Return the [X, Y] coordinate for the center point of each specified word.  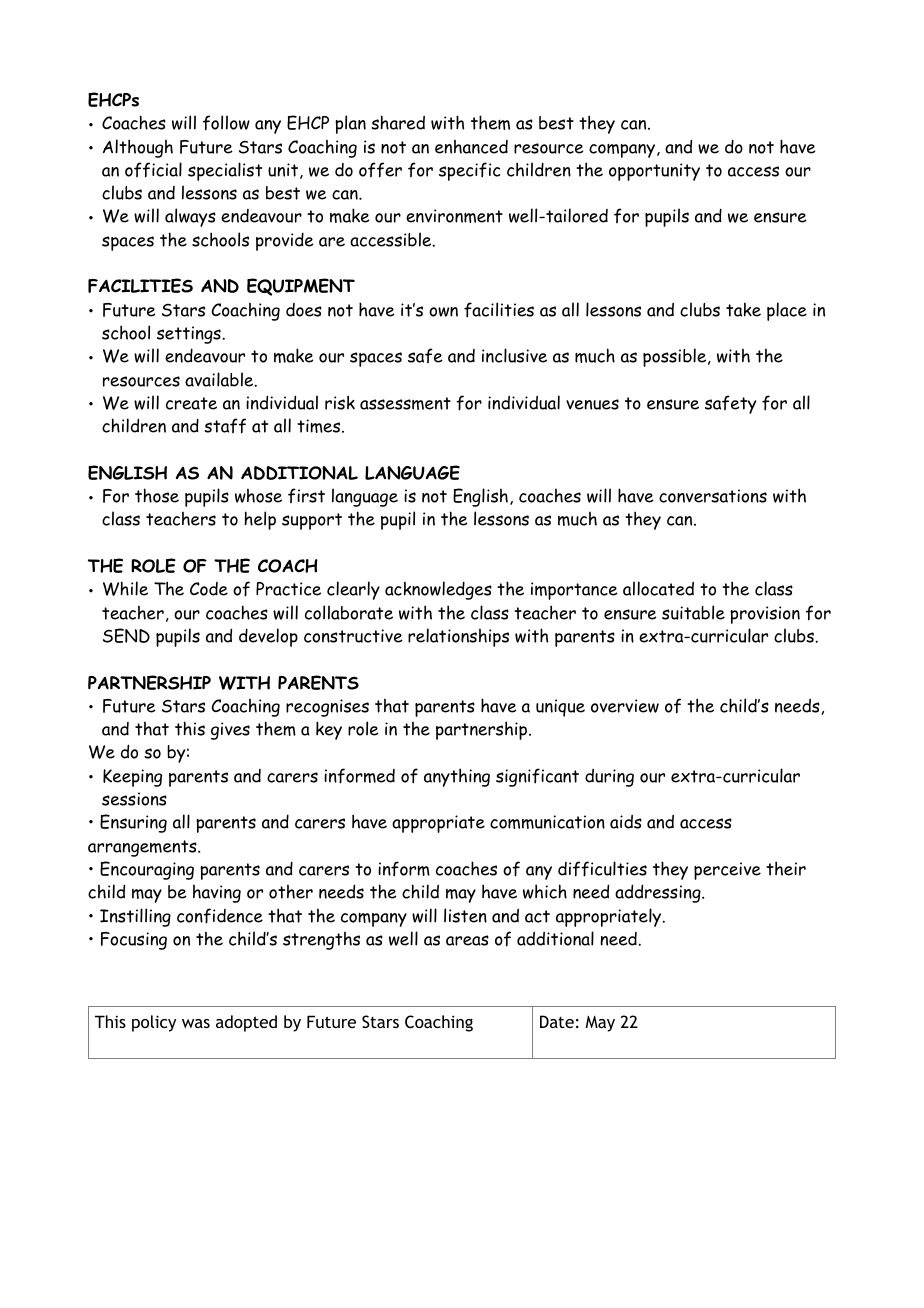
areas [467, 940]
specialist [225, 171]
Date [557, 1021]
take [743, 309]
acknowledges [438, 590]
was [196, 1023]
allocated [658, 588]
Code [209, 589]
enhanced [471, 147]
